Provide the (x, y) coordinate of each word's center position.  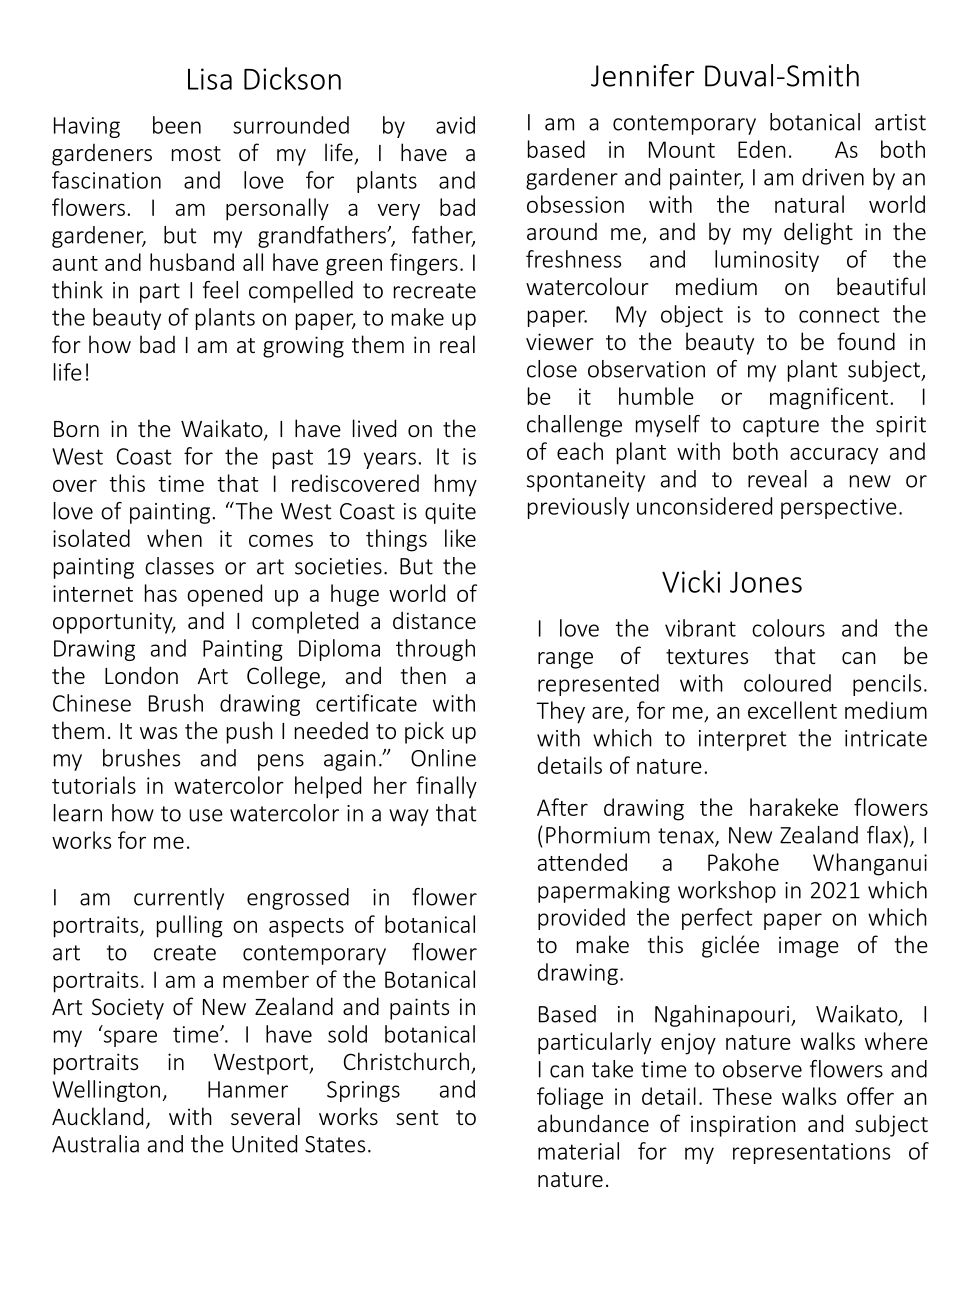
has (161, 593)
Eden (762, 149)
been (177, 125)
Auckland (97, 1116)
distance (434, 620)
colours (788, 628)
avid (455, 125)
